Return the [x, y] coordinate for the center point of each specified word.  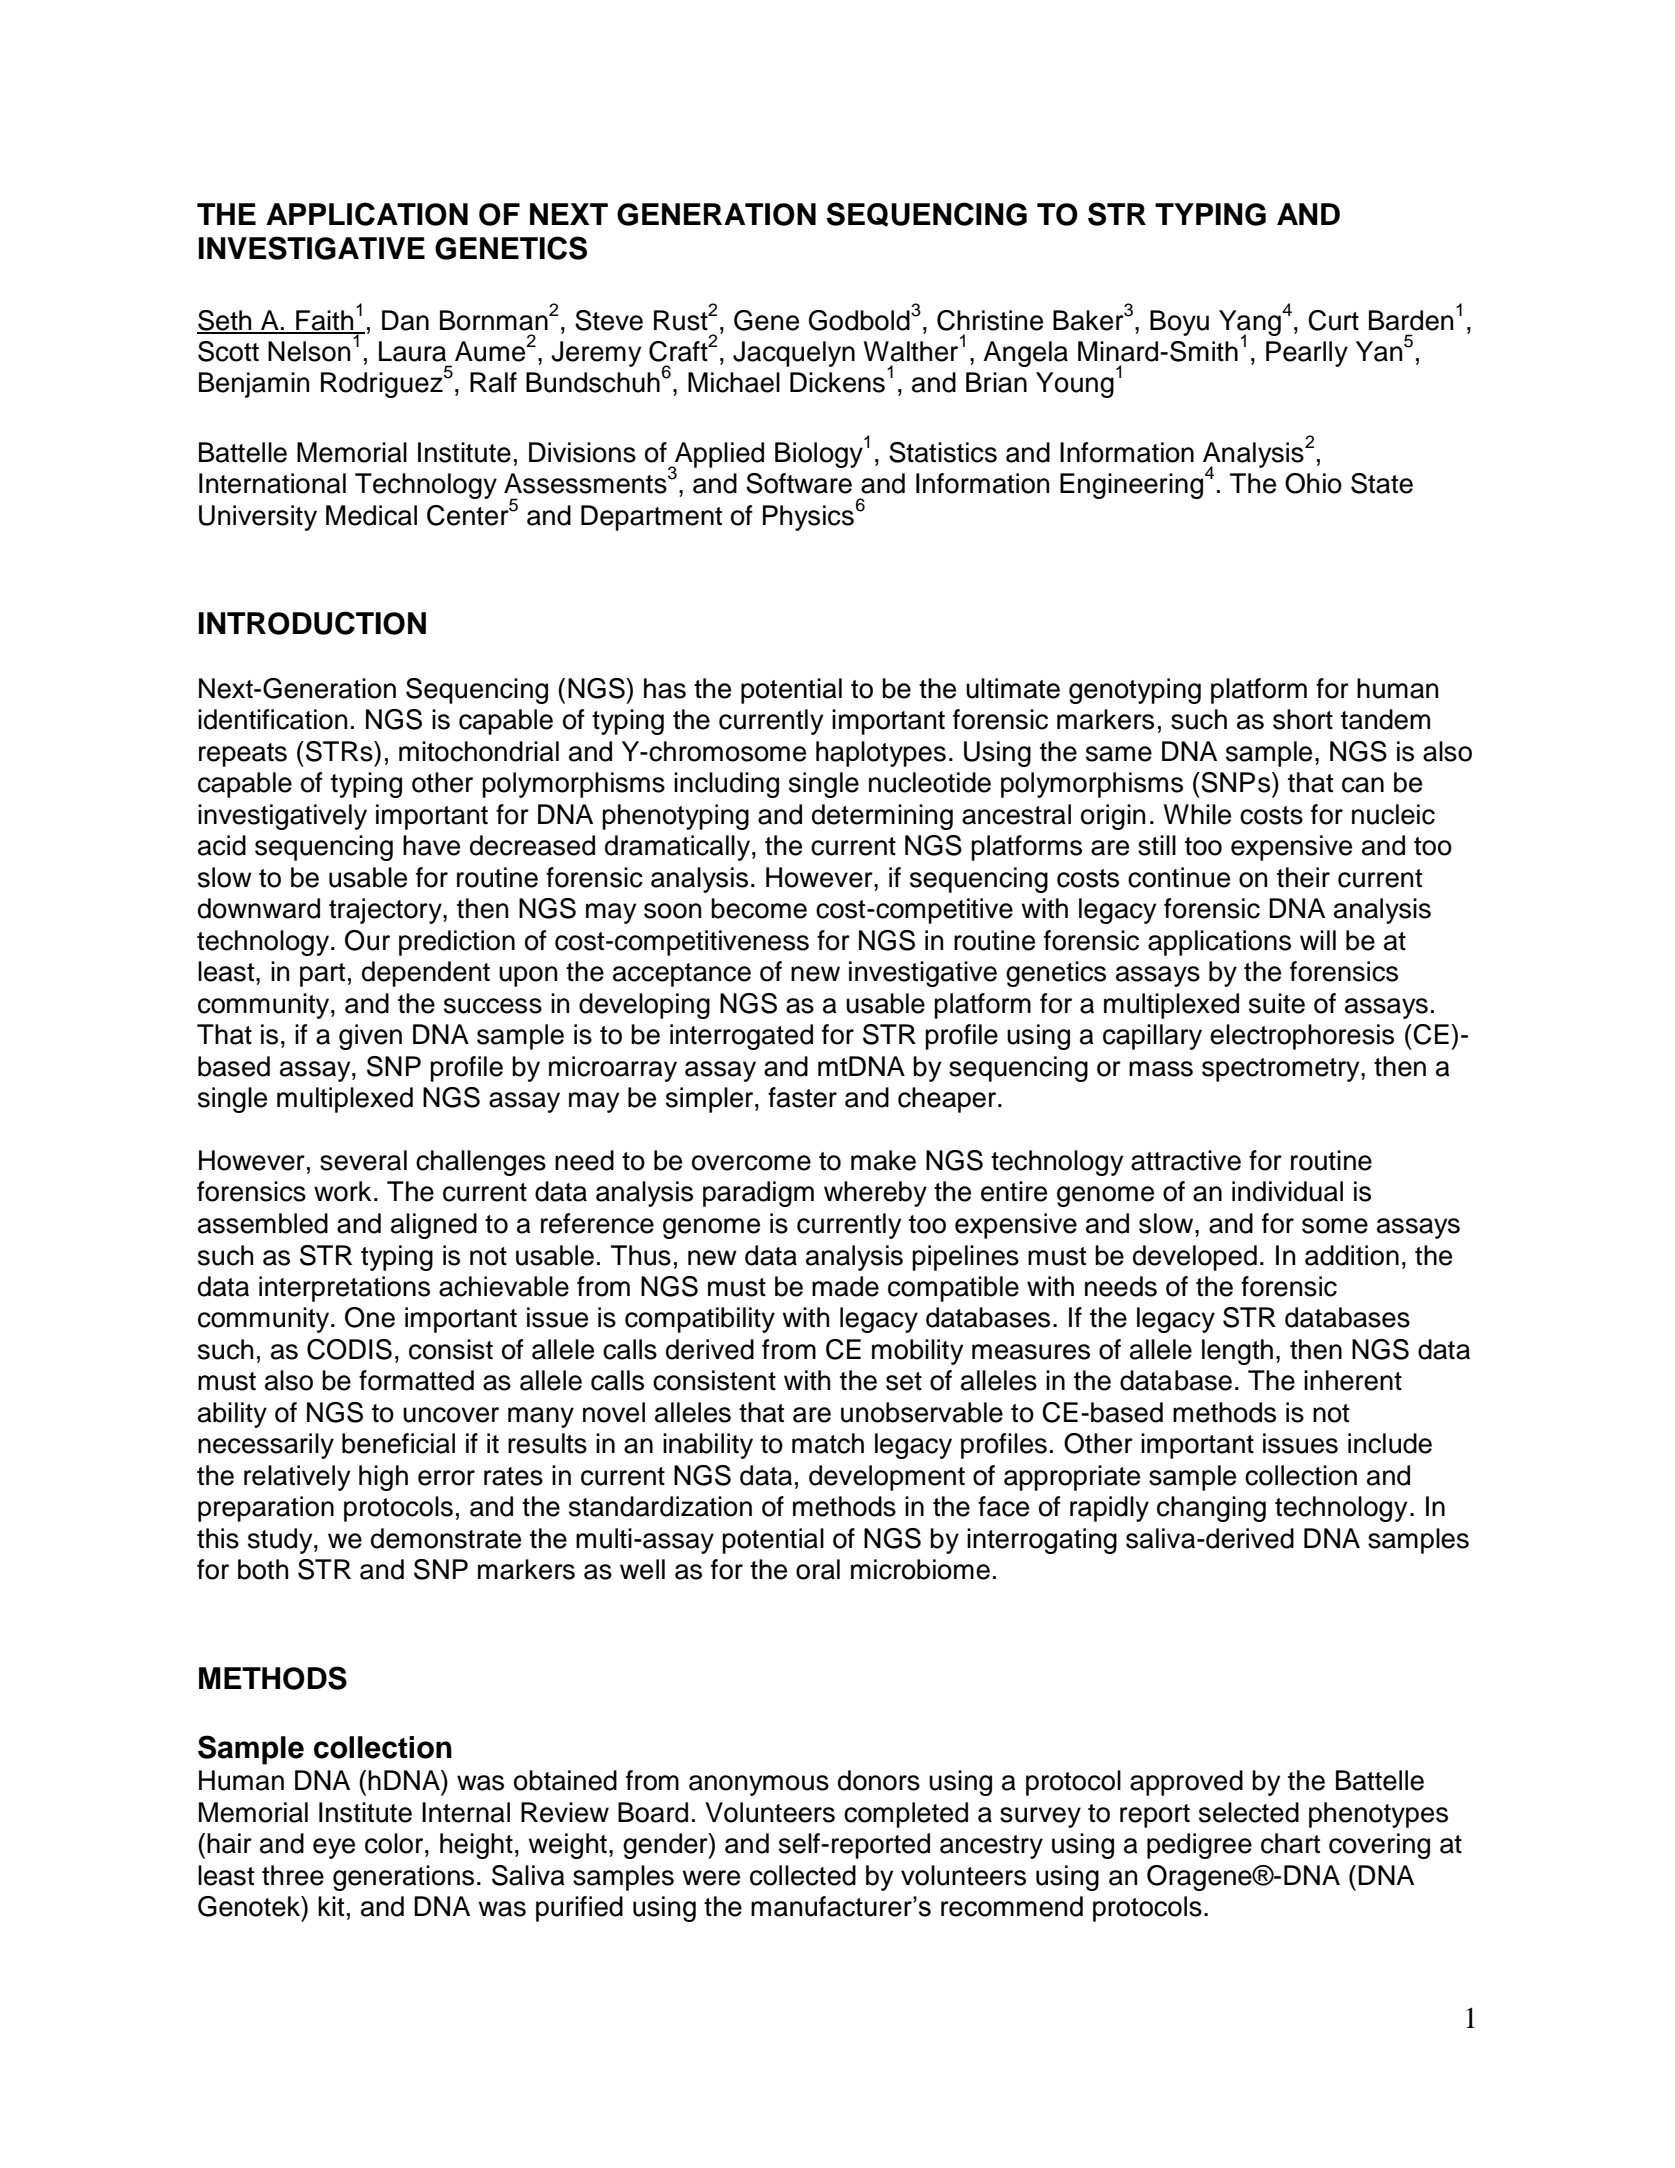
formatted [416, 1380]
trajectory [386, 911]
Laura [412, 351]
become [759, 908]
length [1237, 1352]
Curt [1333, 320]
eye [334, 1848]
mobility [917, 1352]
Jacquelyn [794, 354]
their [1303, 877]
